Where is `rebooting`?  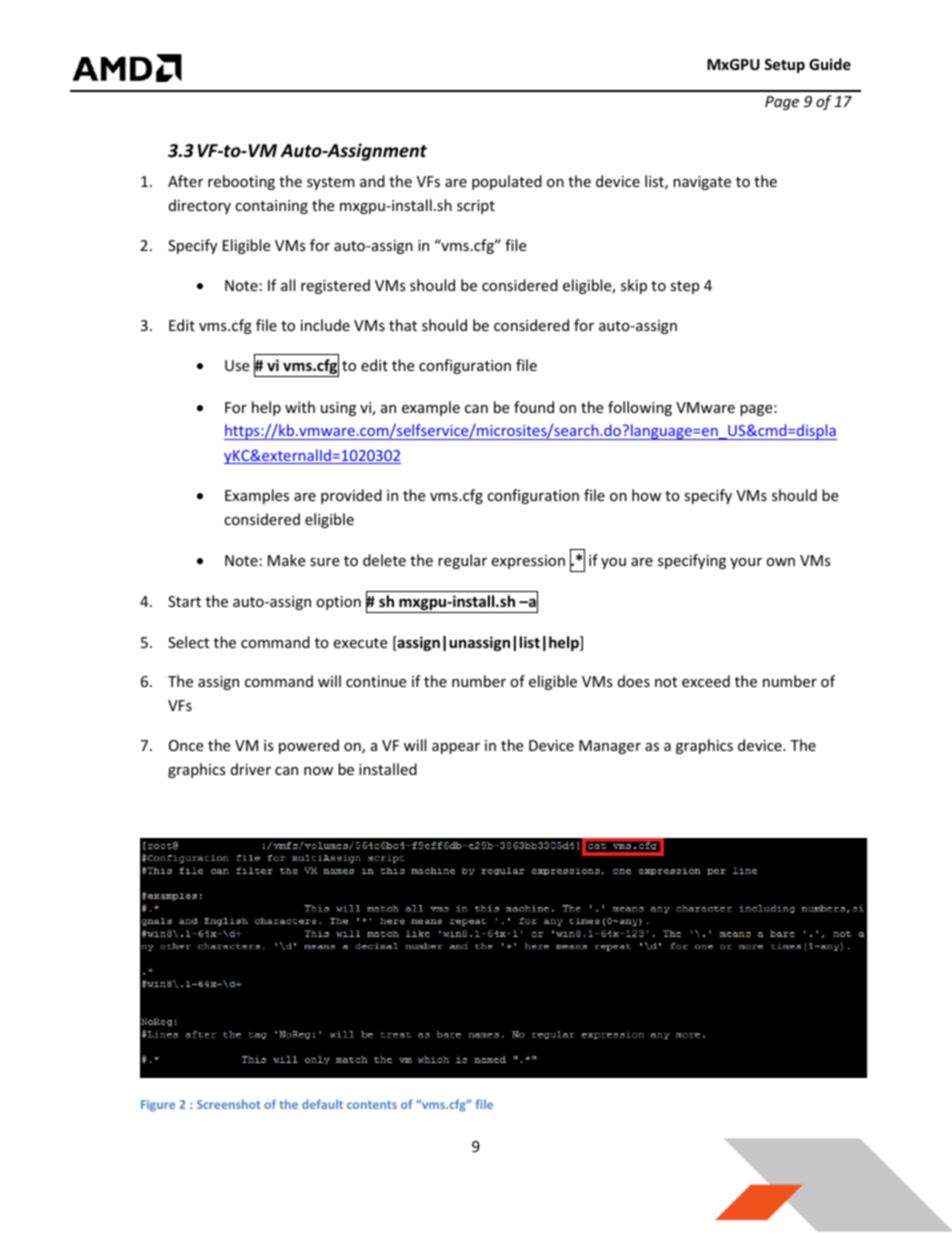
rebooting is located at coordinates (241, 182).
